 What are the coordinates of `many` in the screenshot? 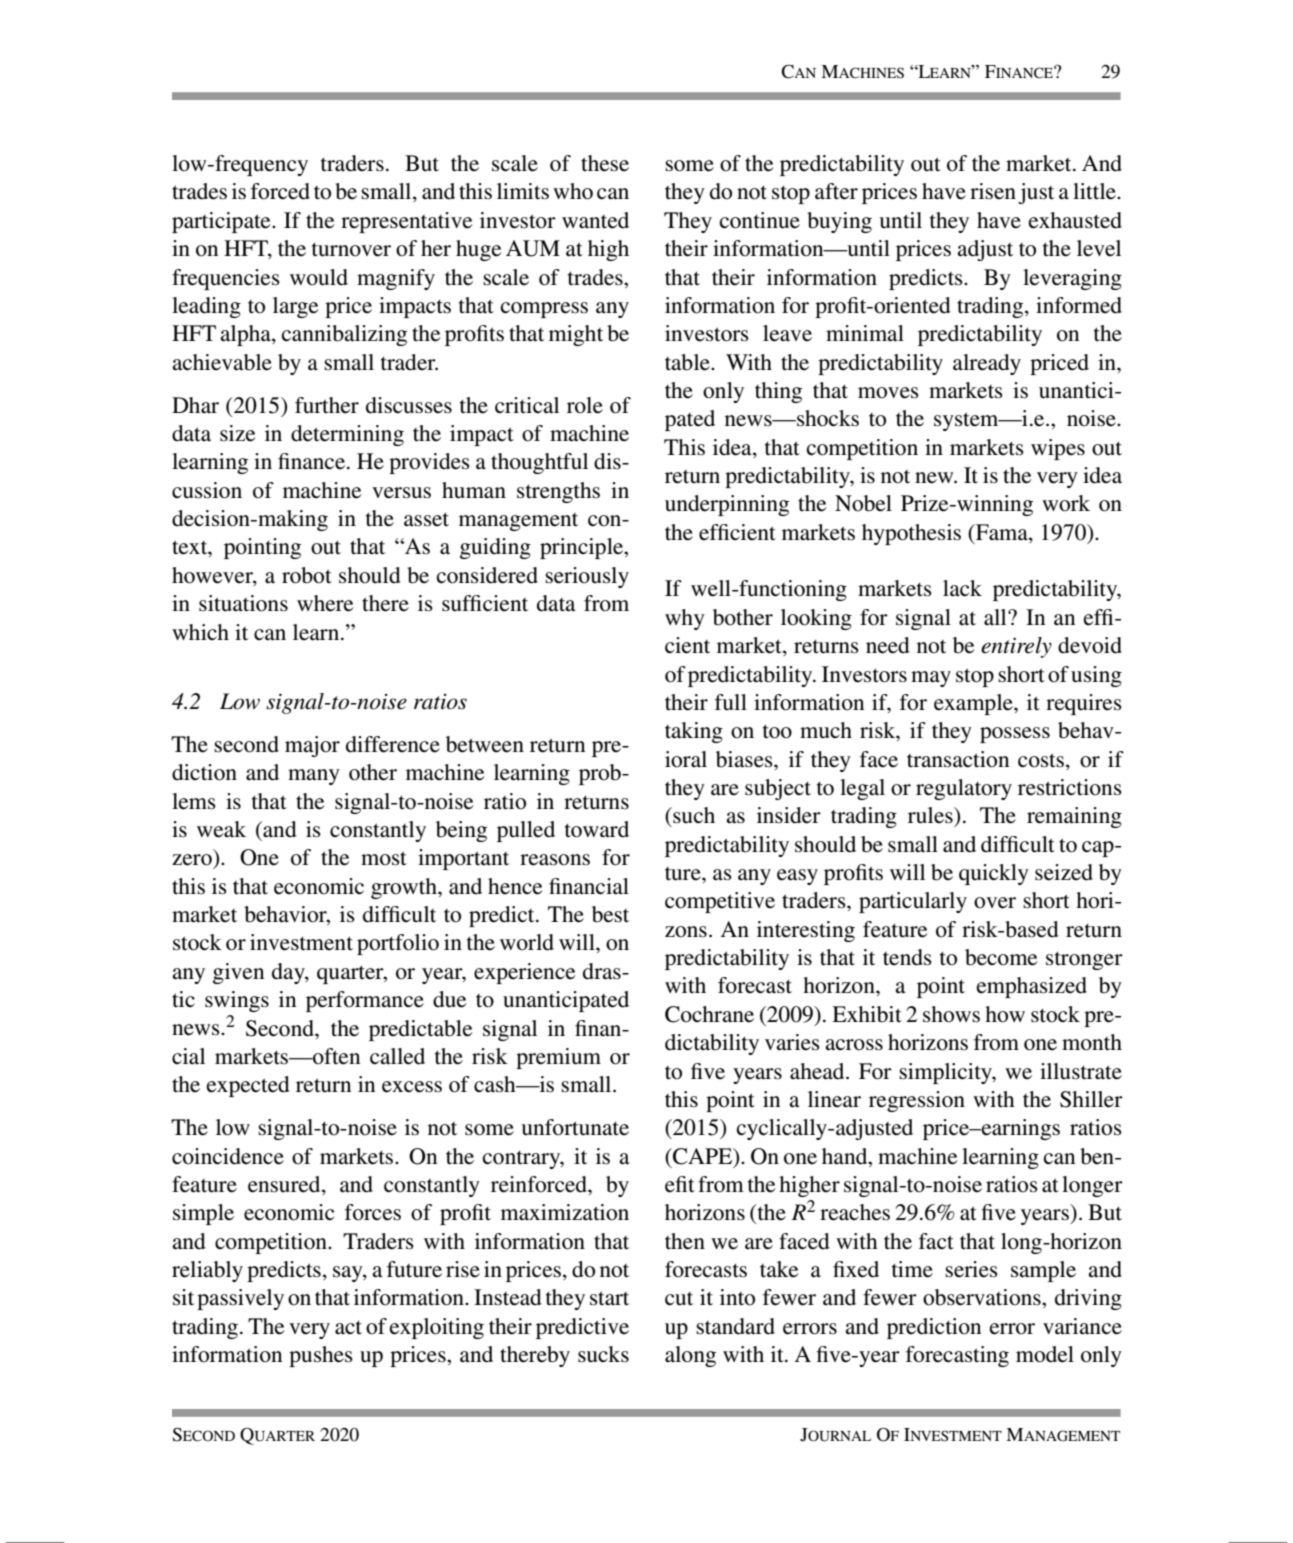 It's located at (314, 777).
